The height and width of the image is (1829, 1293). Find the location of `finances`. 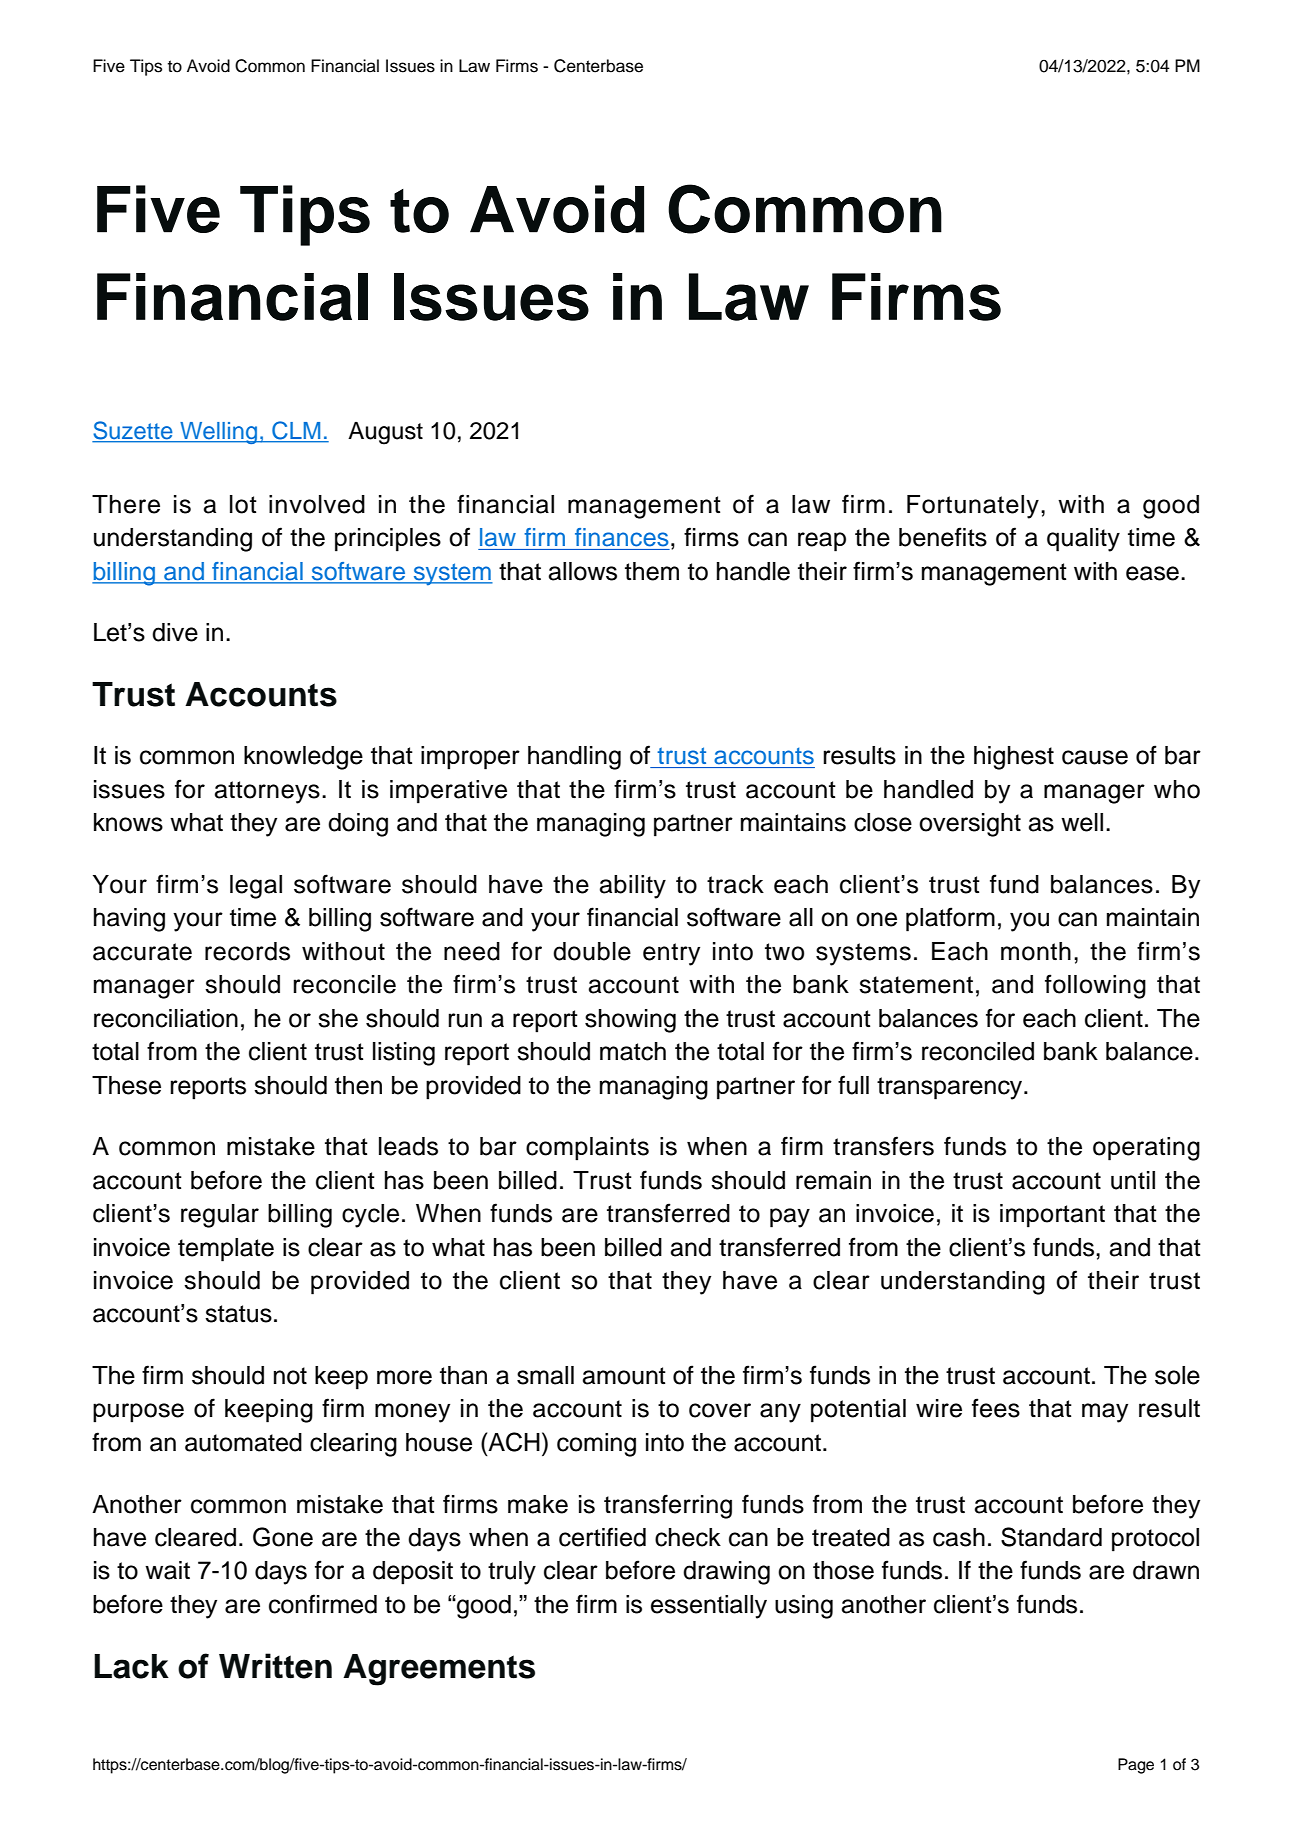

finances is located at coordinates (622, 537).
